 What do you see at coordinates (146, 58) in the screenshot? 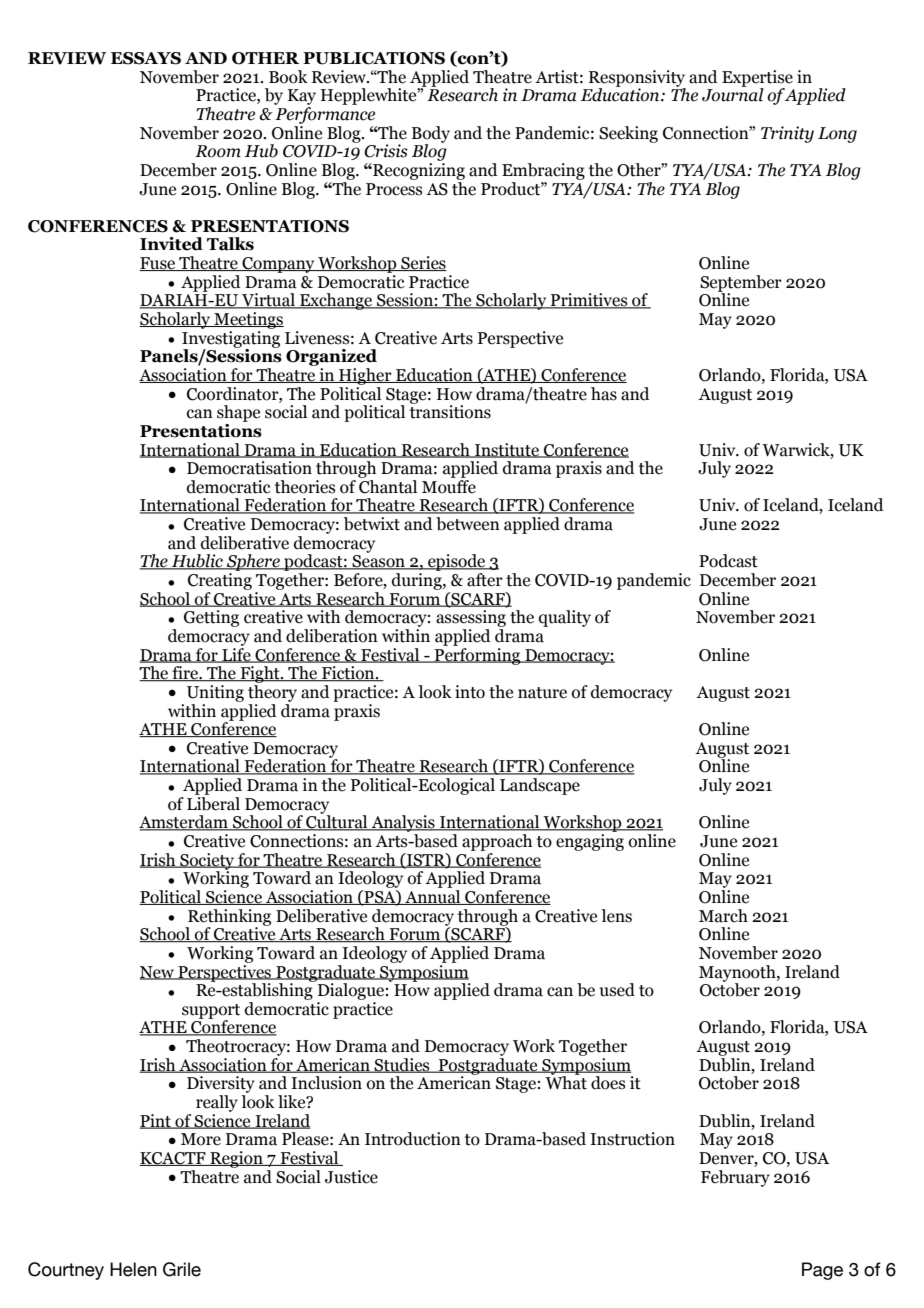
I see `ESSAYS` at bounding box center [146, 58].
